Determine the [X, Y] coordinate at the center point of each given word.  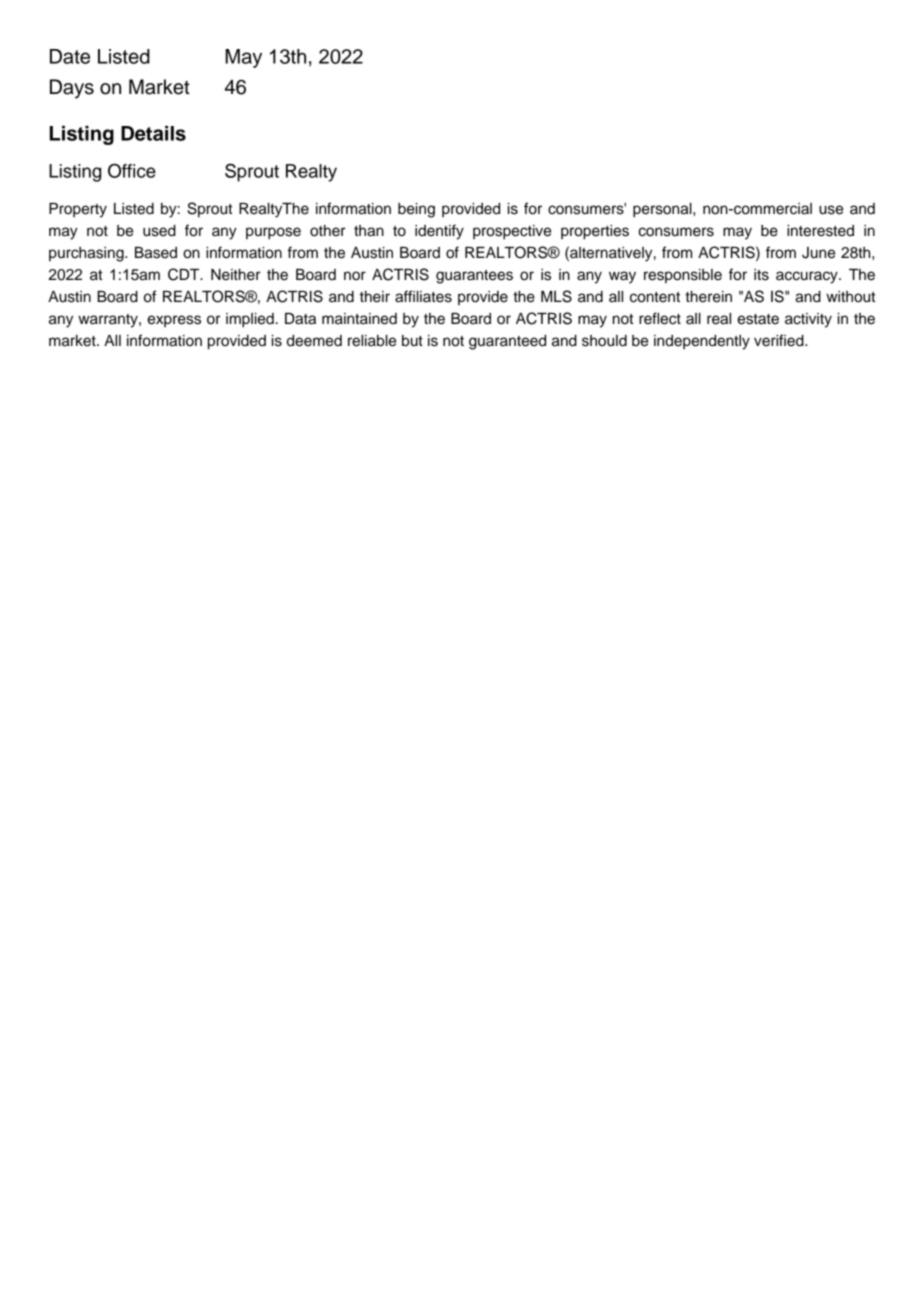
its [761, 275]
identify [439, 232]
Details [153, 133]
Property [78, 210]
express [174, 321]
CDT [185, 274]
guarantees [474, 277]
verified [780, 340]
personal [663, 210]
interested [820, 231]
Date [70, 56]
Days [72, 89]
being [416, 210]
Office [132, 170]
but [412, 341]
